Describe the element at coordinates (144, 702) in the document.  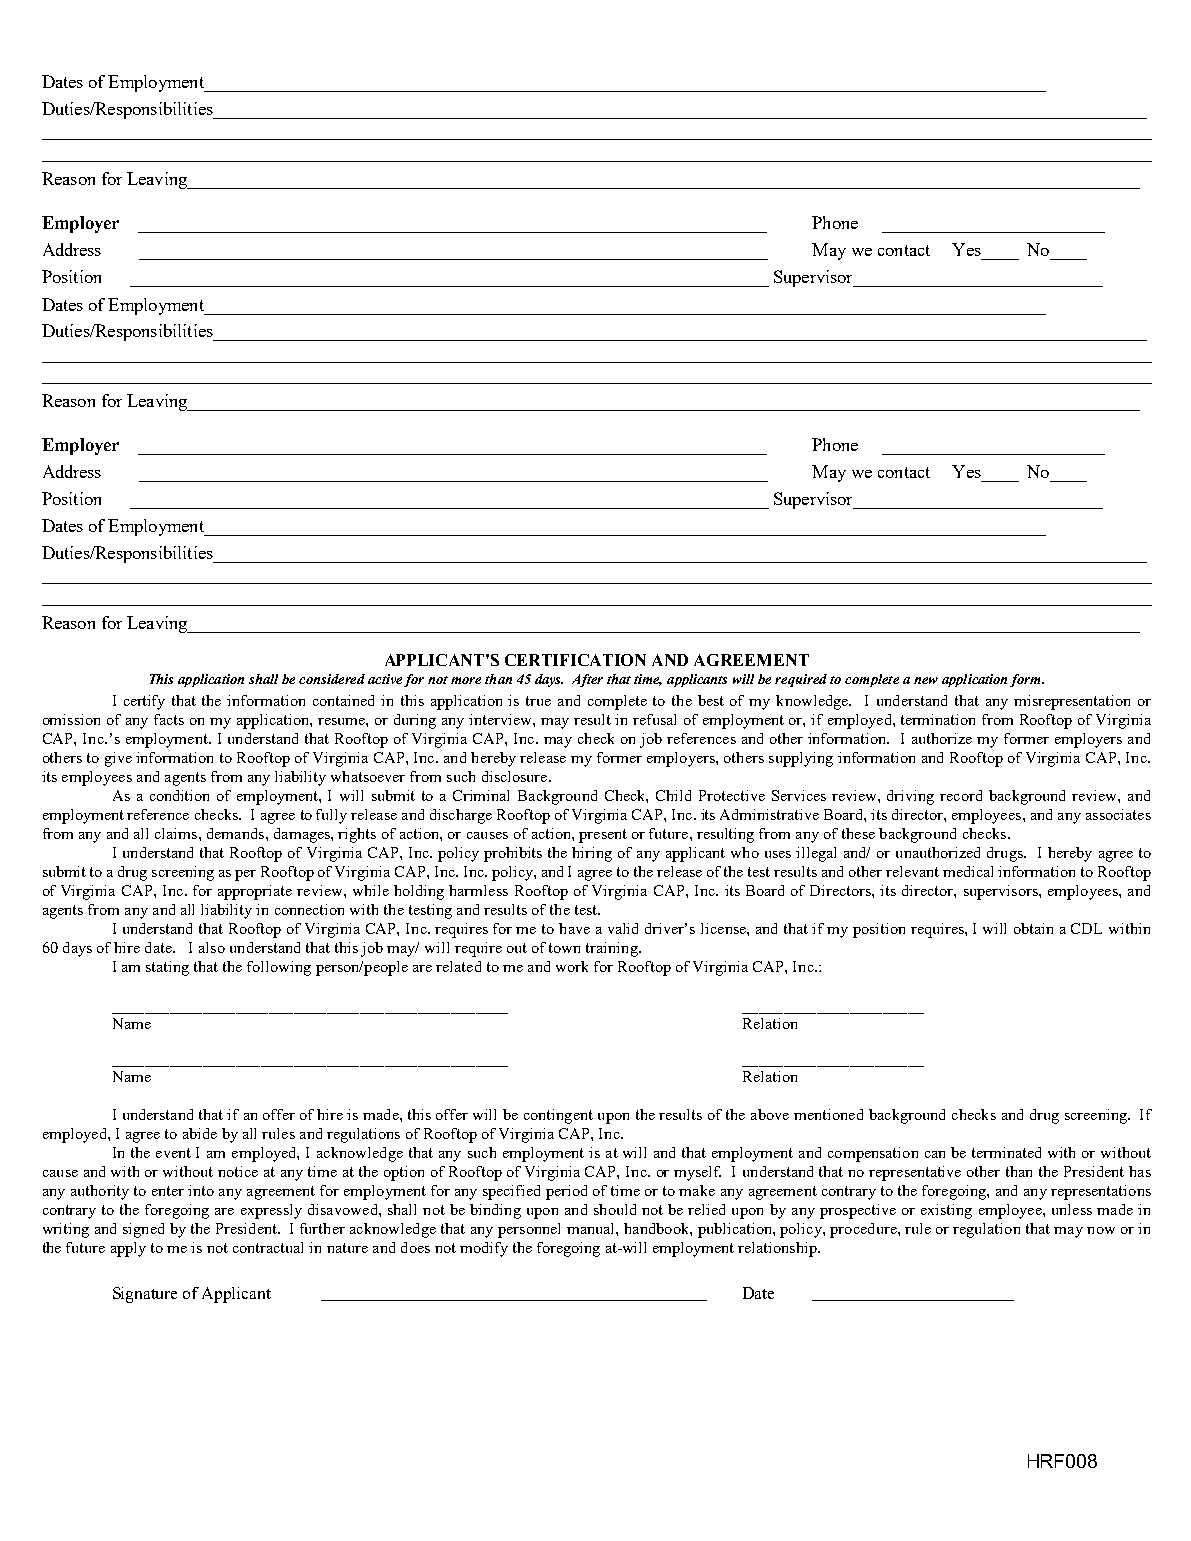
I see `certify` at that location.
